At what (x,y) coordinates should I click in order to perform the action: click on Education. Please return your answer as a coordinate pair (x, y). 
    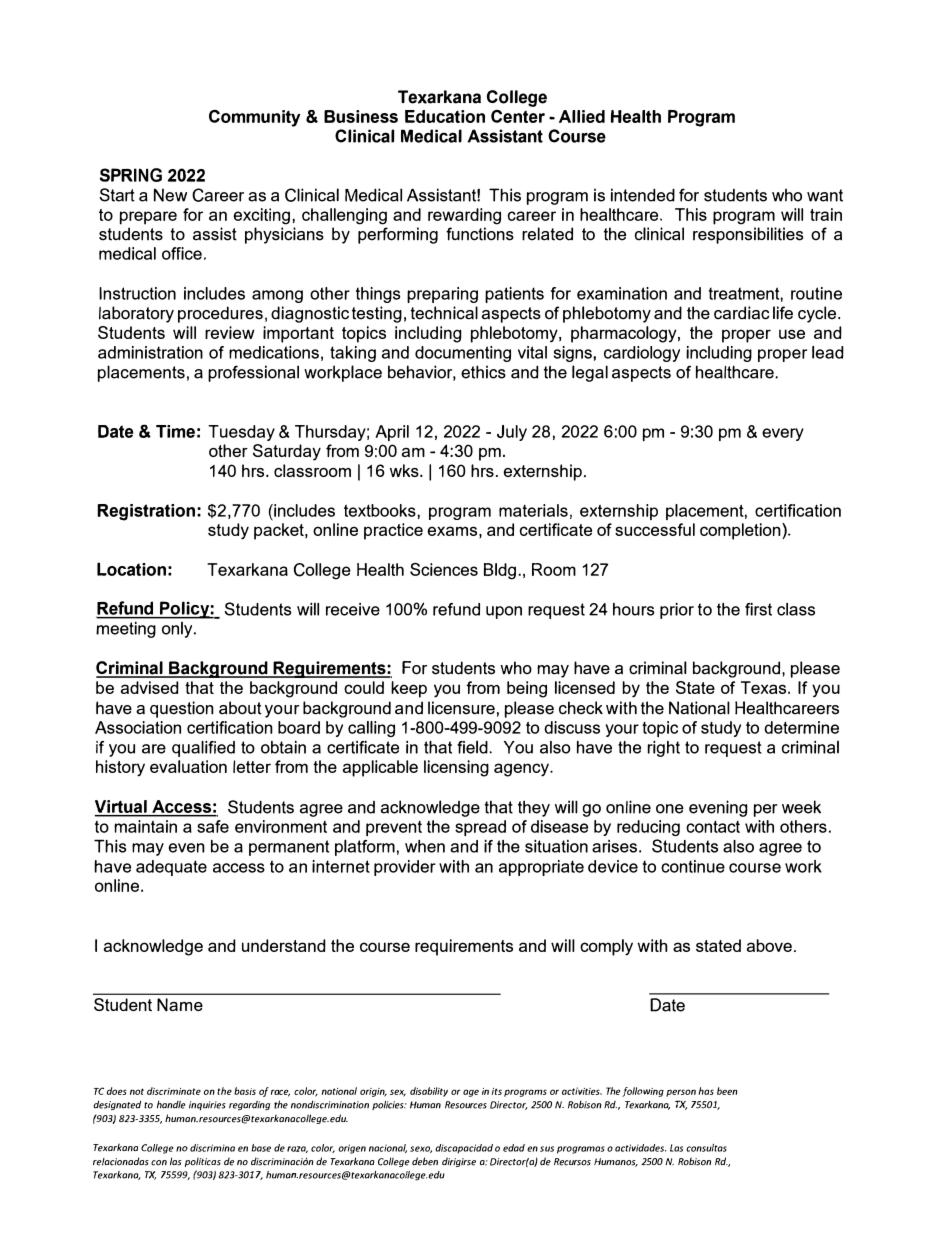
    Looking at the image, I should click on (445, 116).
